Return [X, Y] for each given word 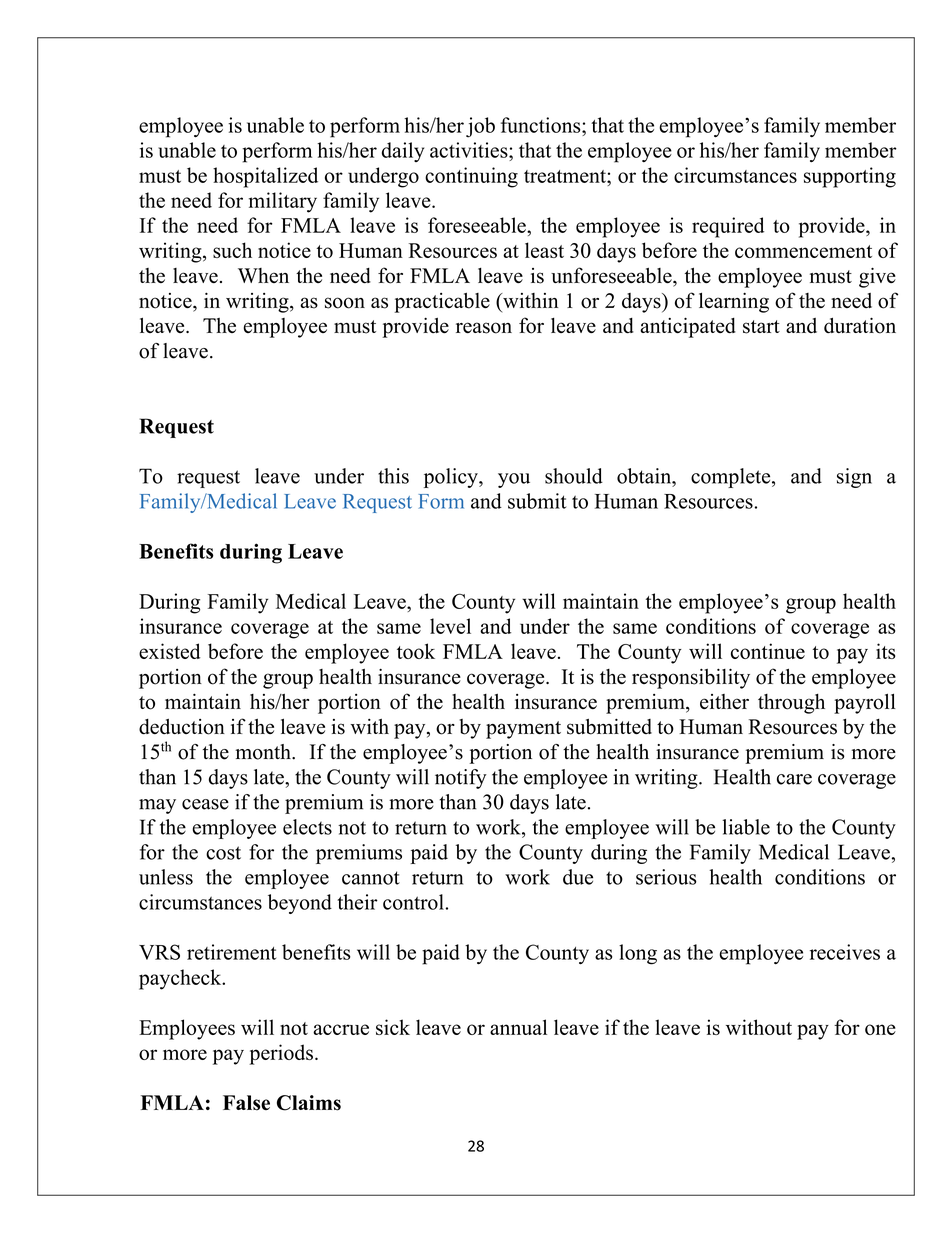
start [761, 327]
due [578, 877]
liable [746, 827]
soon [345, 303]
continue [768, 651]
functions [542, 125]
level [450, 626]
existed [169, 651]
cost [223, 853]
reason [484, 328]
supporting [850, 177]
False [246, 1103]
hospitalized [265, 177]
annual [518, 1027]
